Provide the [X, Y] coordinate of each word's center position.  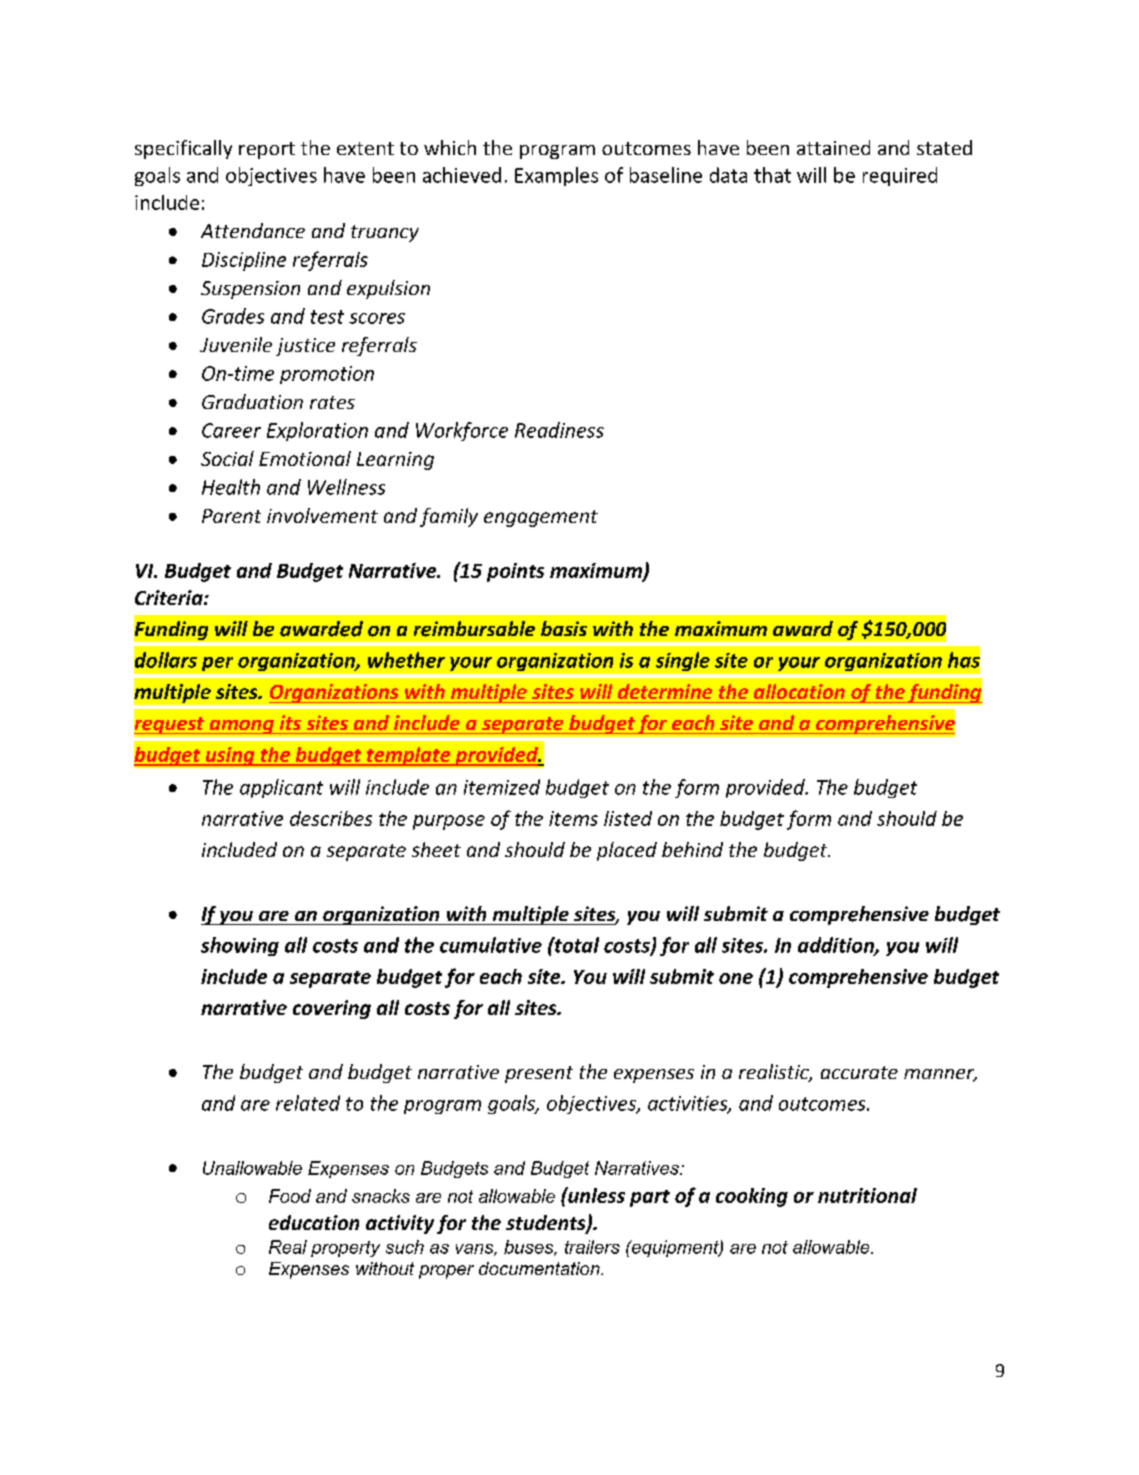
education [314, 1222]
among [241, 727]
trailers [592, 1247]
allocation [799, 691]
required [900, 176]
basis [564, 628]
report [267, 150]
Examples [556, 176]
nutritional [867, 1195]
